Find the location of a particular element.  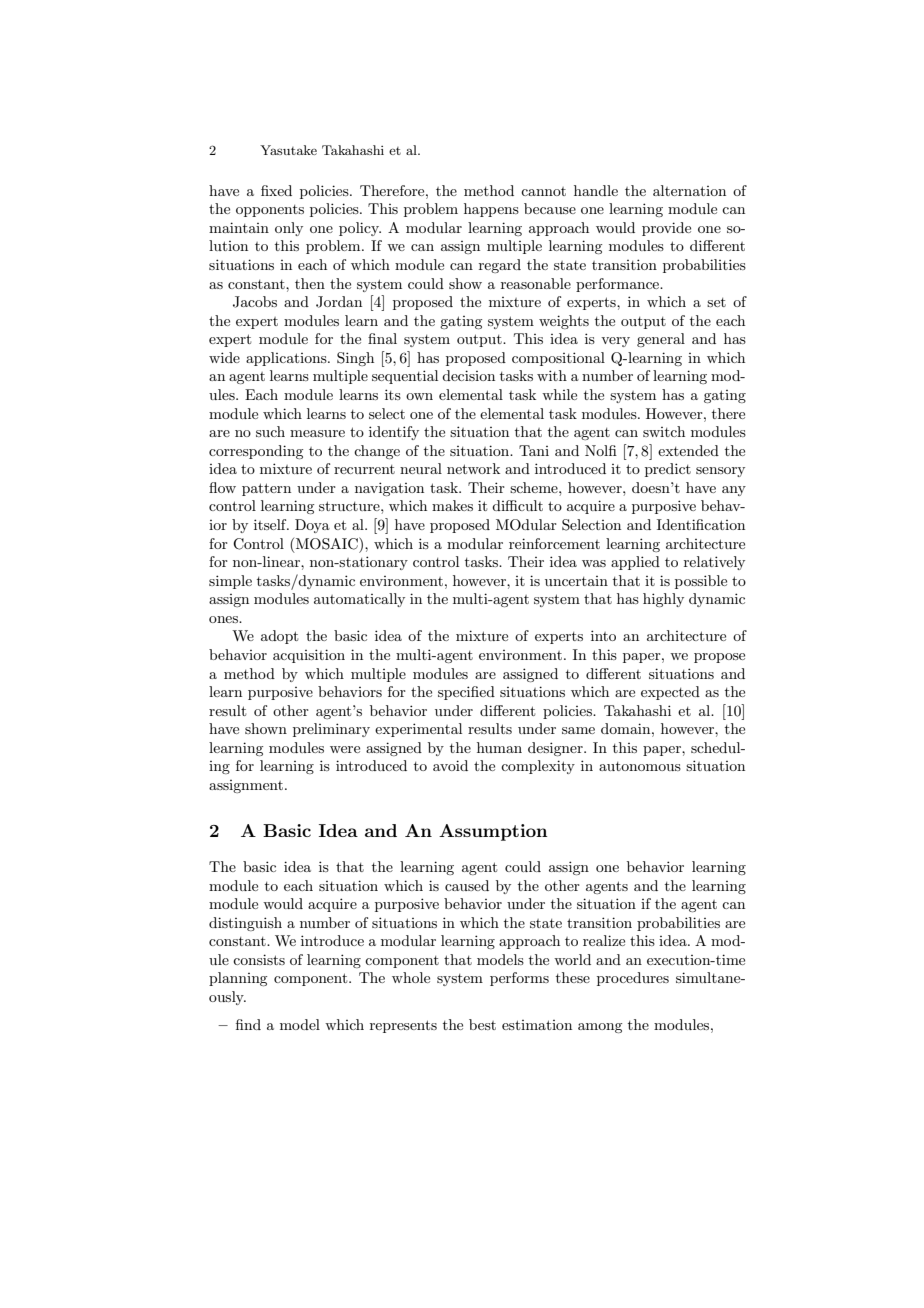

best is located at coordinates (482, 1024).
